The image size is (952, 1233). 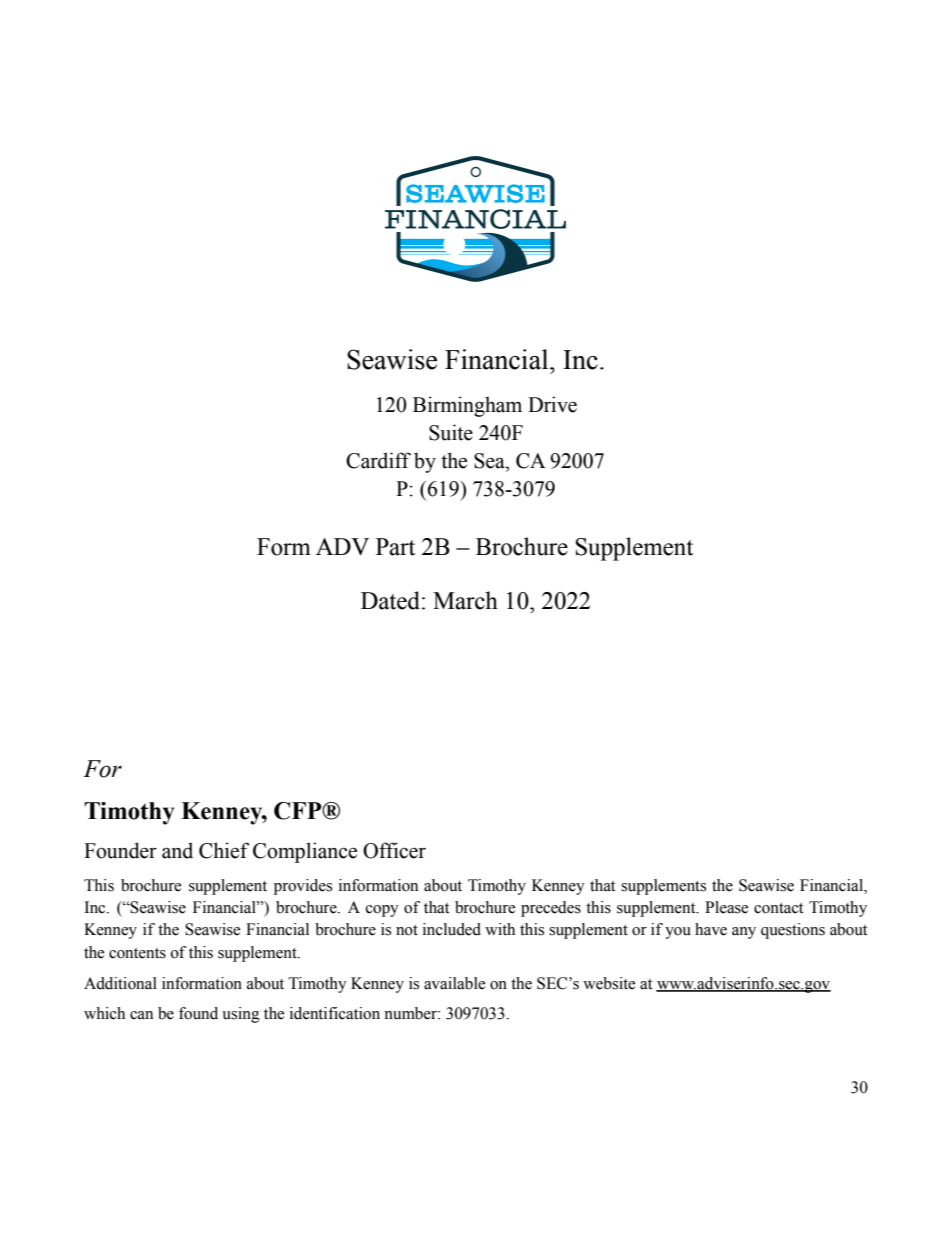 I want to click on website, so click(x=609, y=983).
